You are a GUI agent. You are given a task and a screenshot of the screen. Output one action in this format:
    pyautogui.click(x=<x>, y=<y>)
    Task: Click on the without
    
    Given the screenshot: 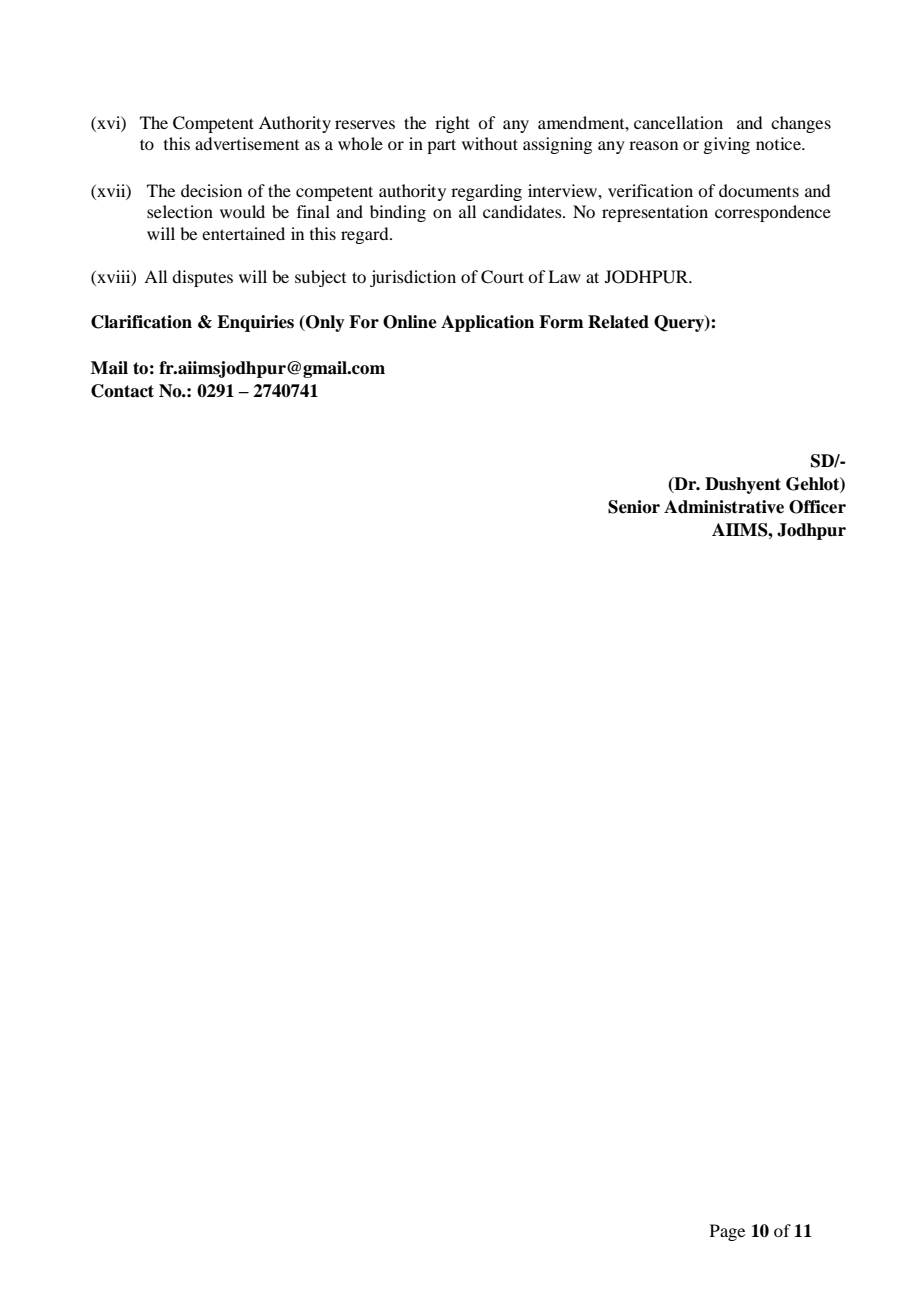 What is the action you would take?
    pyautogui.click(x=490, y=143)
